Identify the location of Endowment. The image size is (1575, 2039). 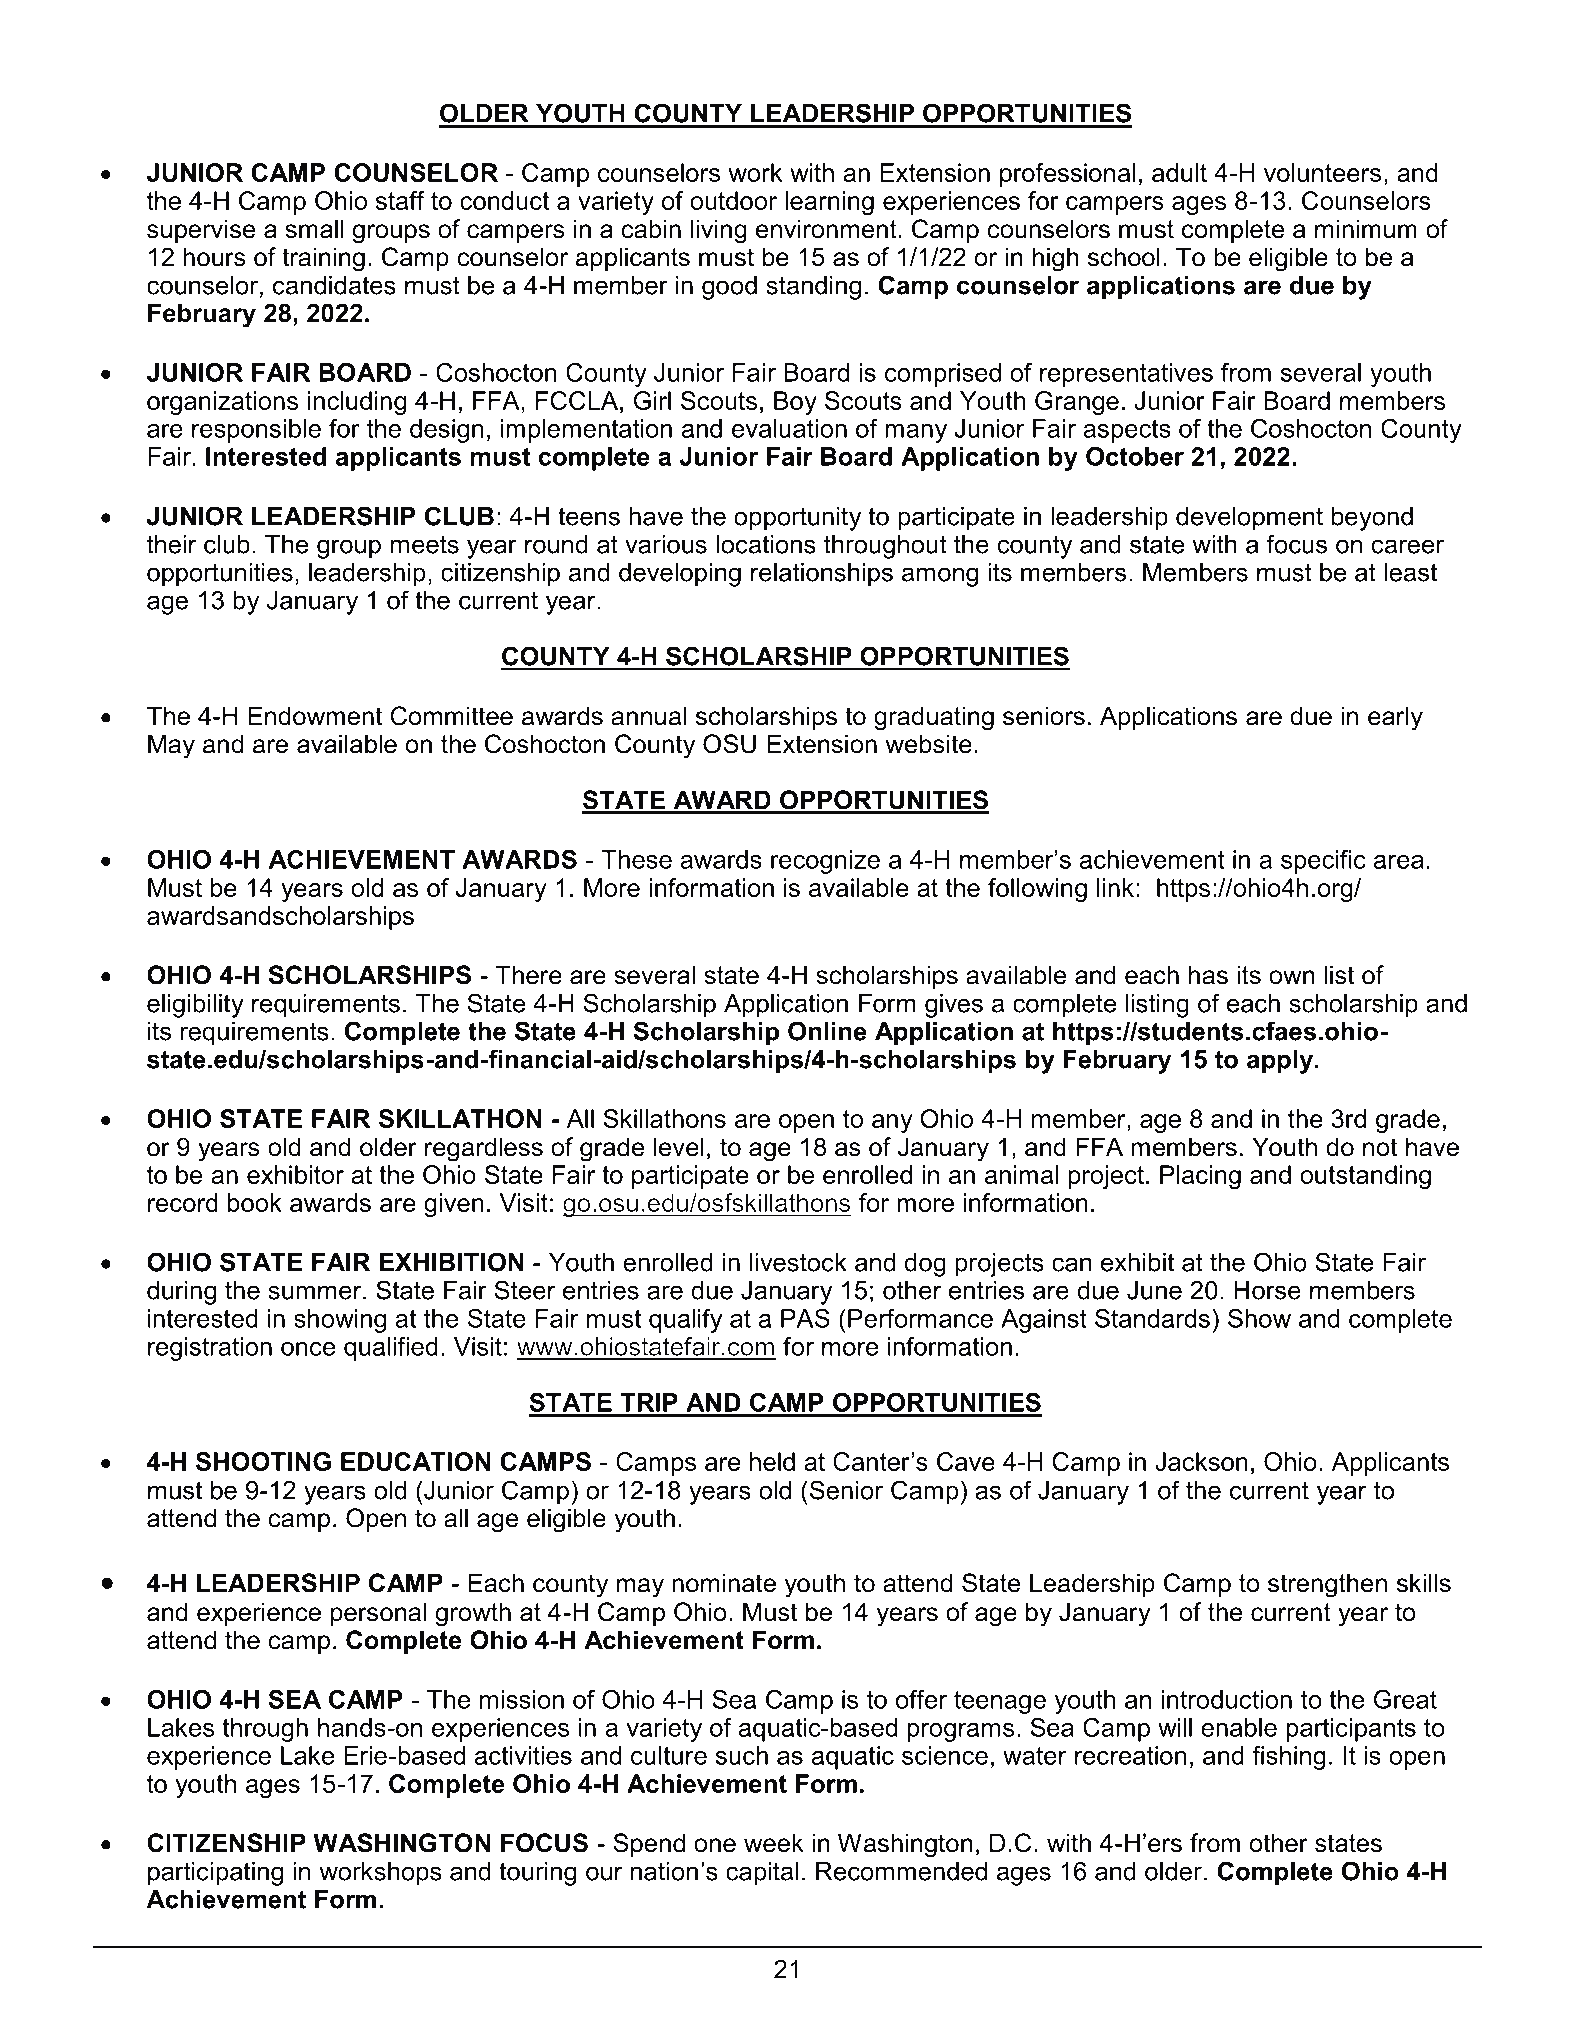
(315, 716).
